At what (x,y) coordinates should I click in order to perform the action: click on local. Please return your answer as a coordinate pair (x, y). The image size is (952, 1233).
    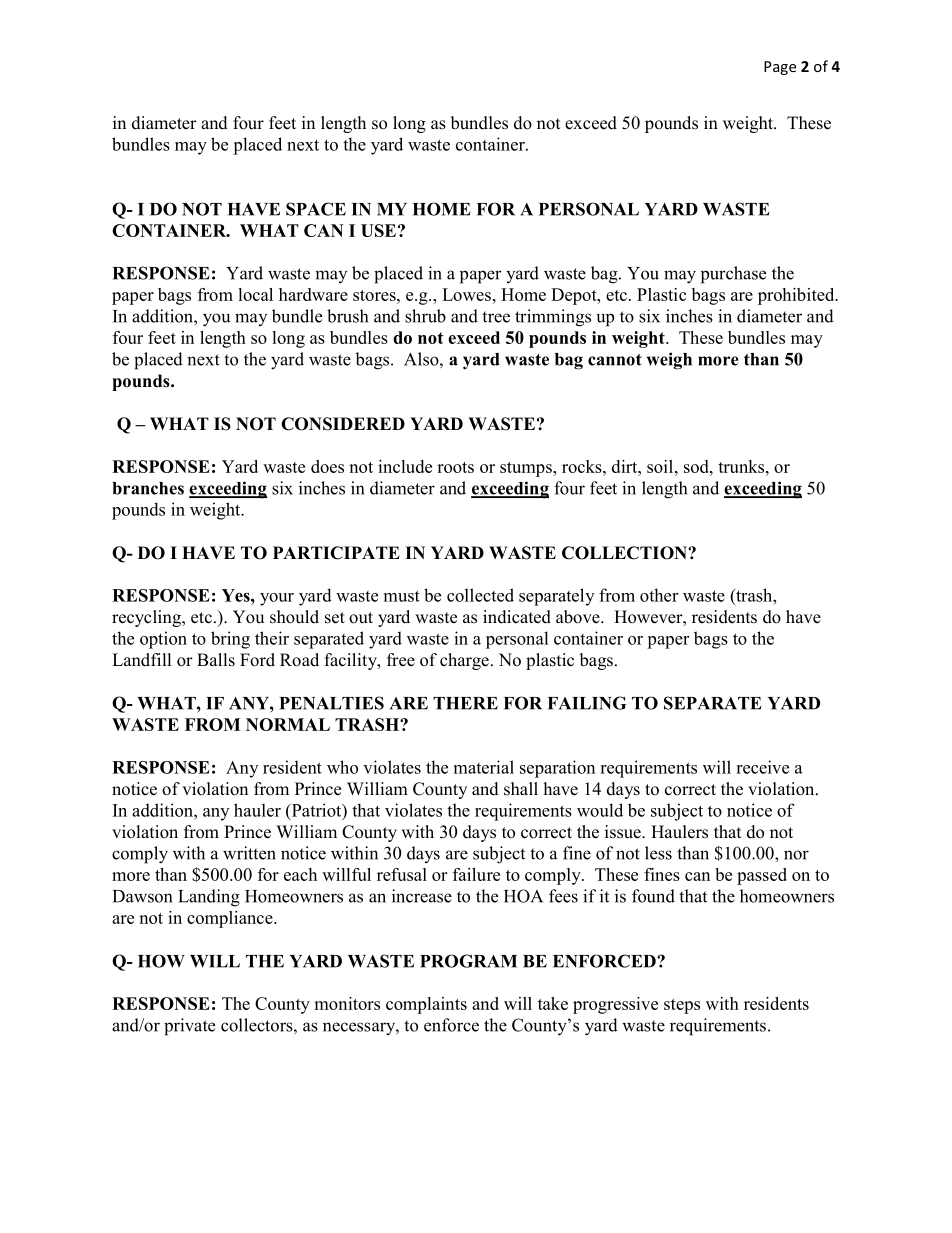
    Looking at the image, I should click on (255, 294).
